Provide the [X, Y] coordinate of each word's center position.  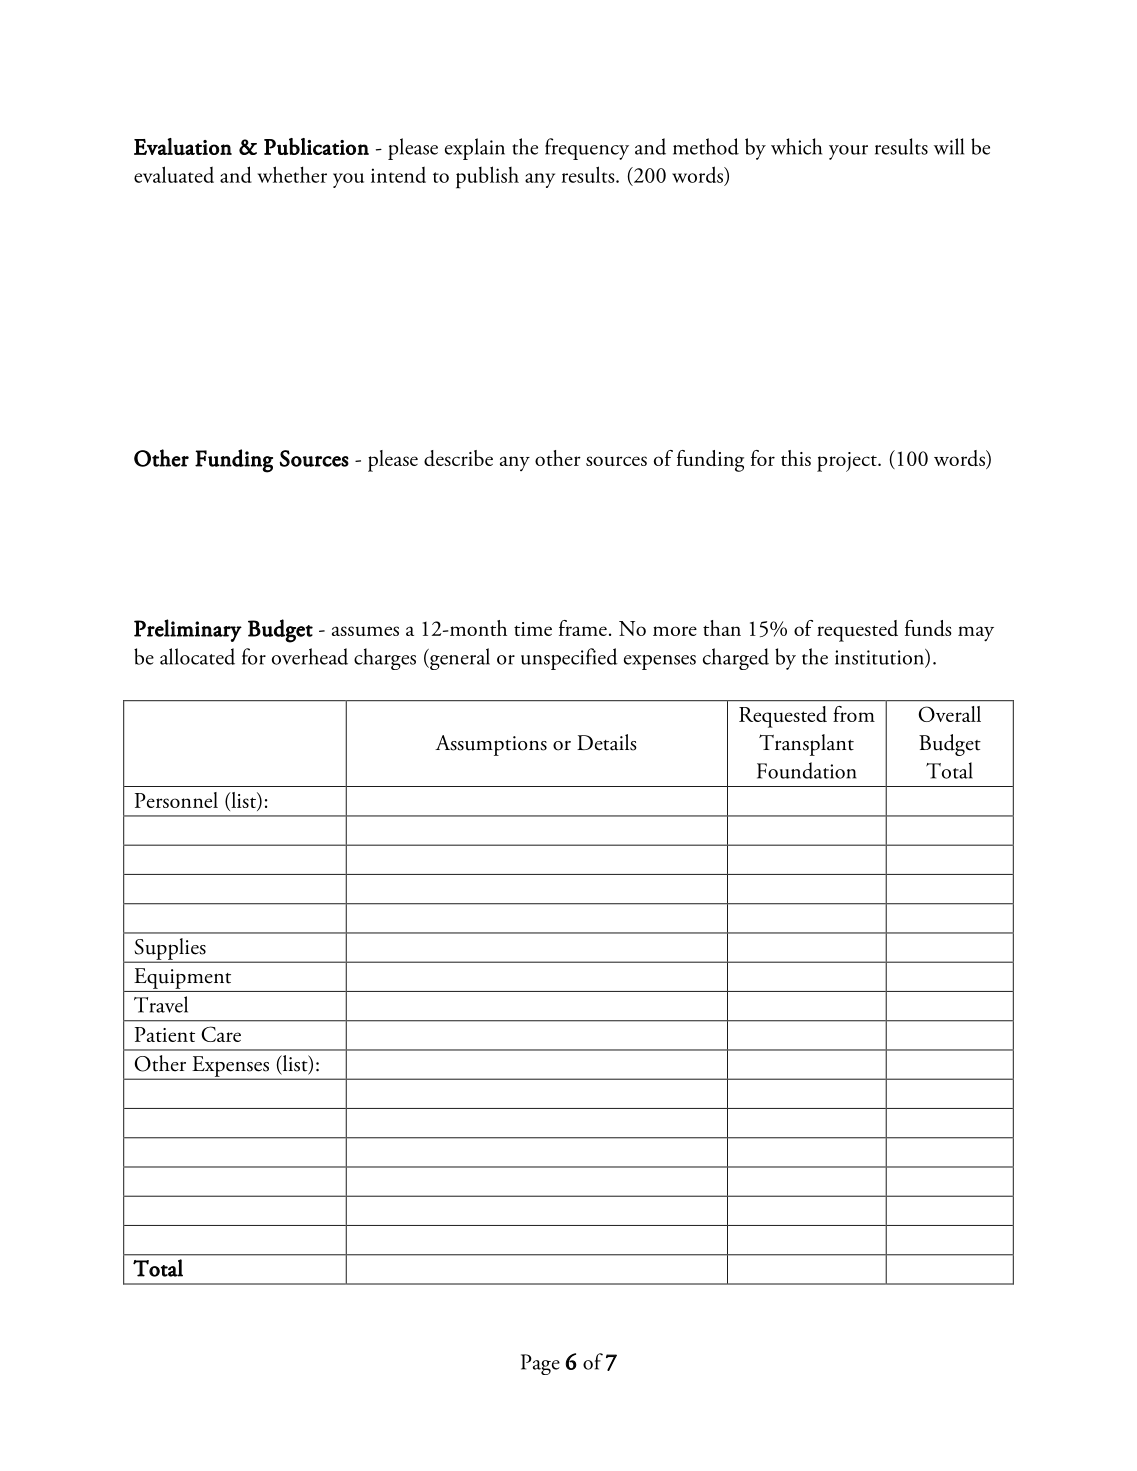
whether [292, 174]
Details [607, 742]
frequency [587, 149]
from [854, 714]
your [848, 152]
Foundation [806, 770]
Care [221, 1034]
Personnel [176, 800]
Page [540, 1364]
